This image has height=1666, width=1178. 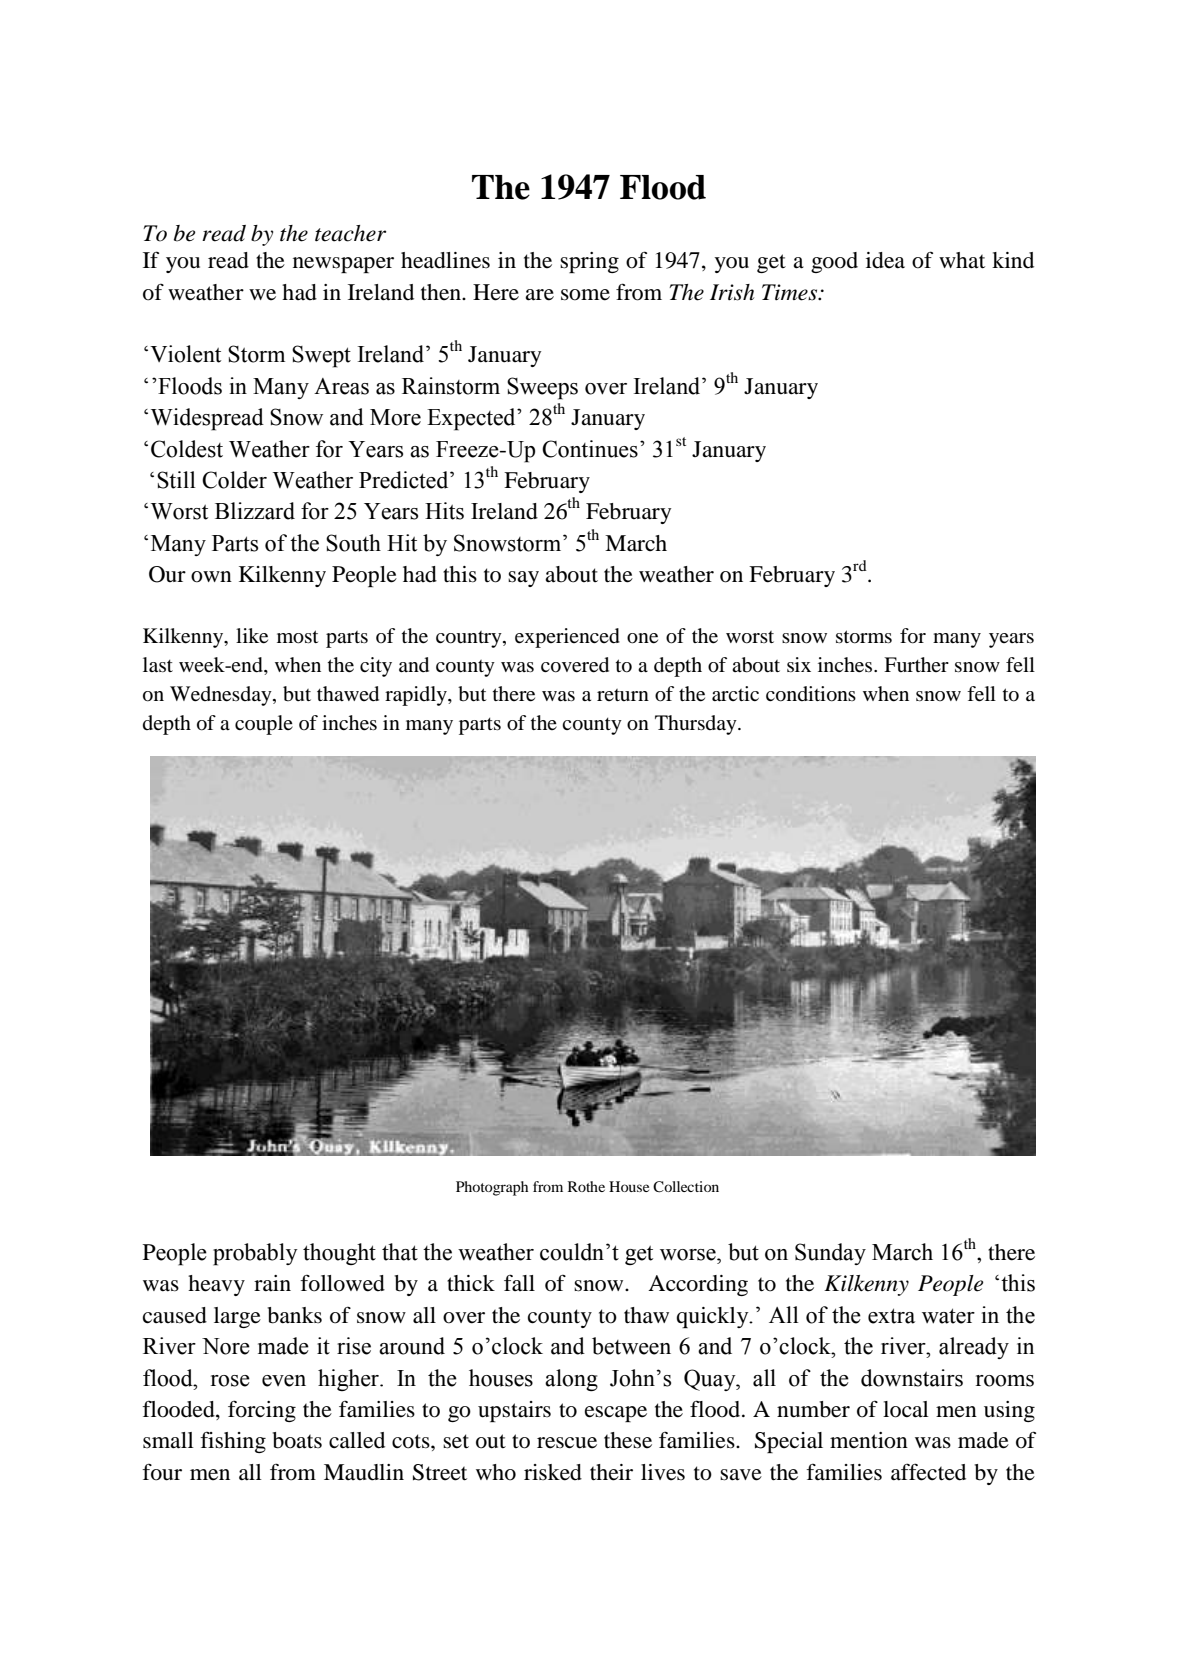 What do you see at coordinates (233, 1442) in the image?
I see `fishing` at bounding box center [233, 1442].
